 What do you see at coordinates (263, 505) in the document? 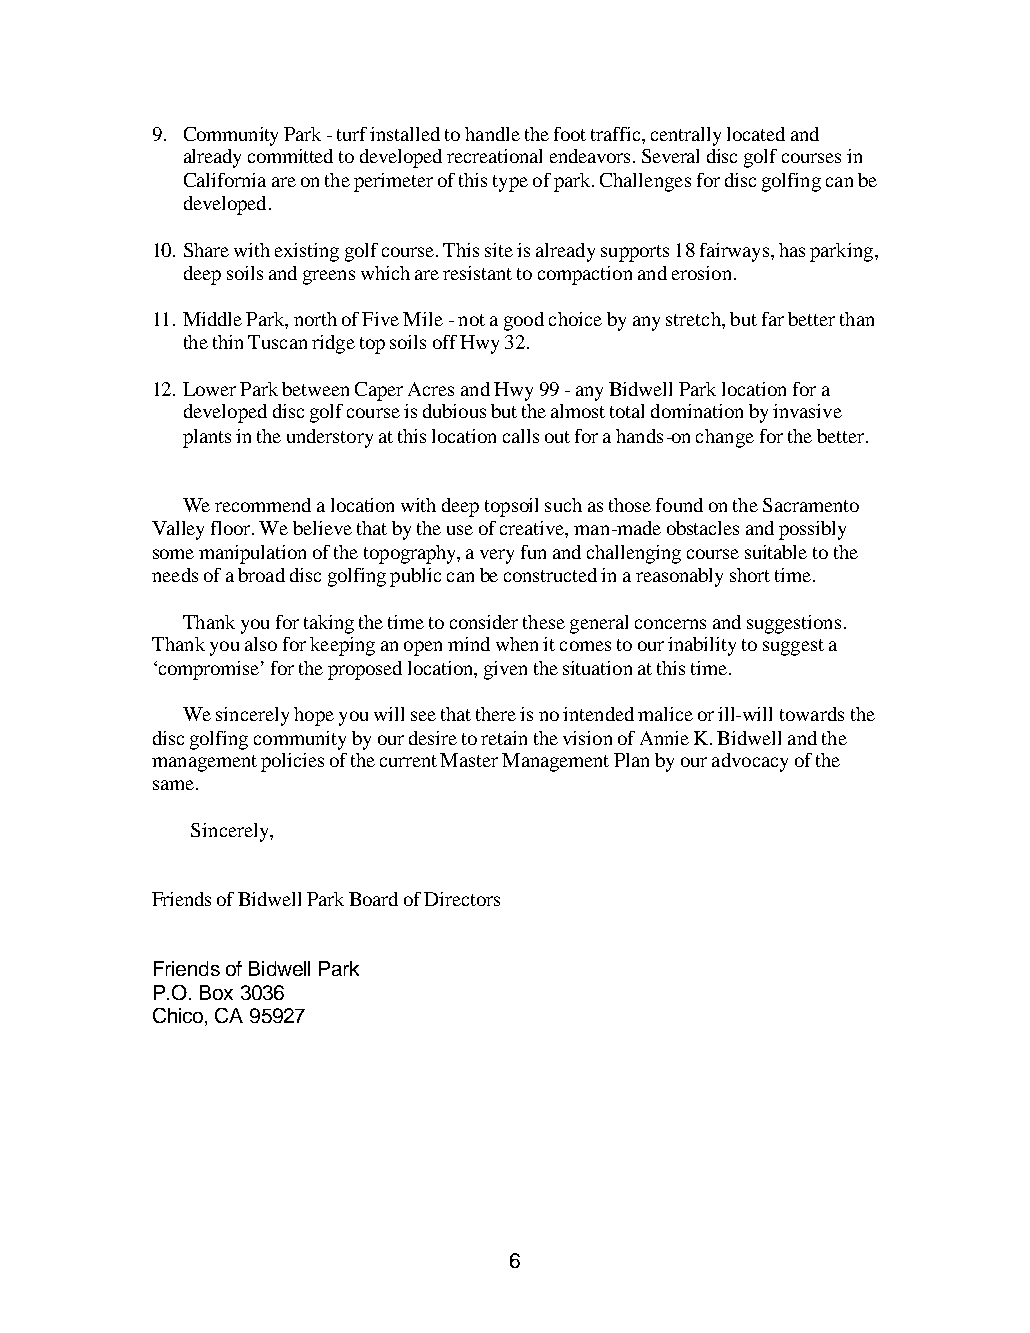
I see `recommend` at bounding box center [263, 505].
